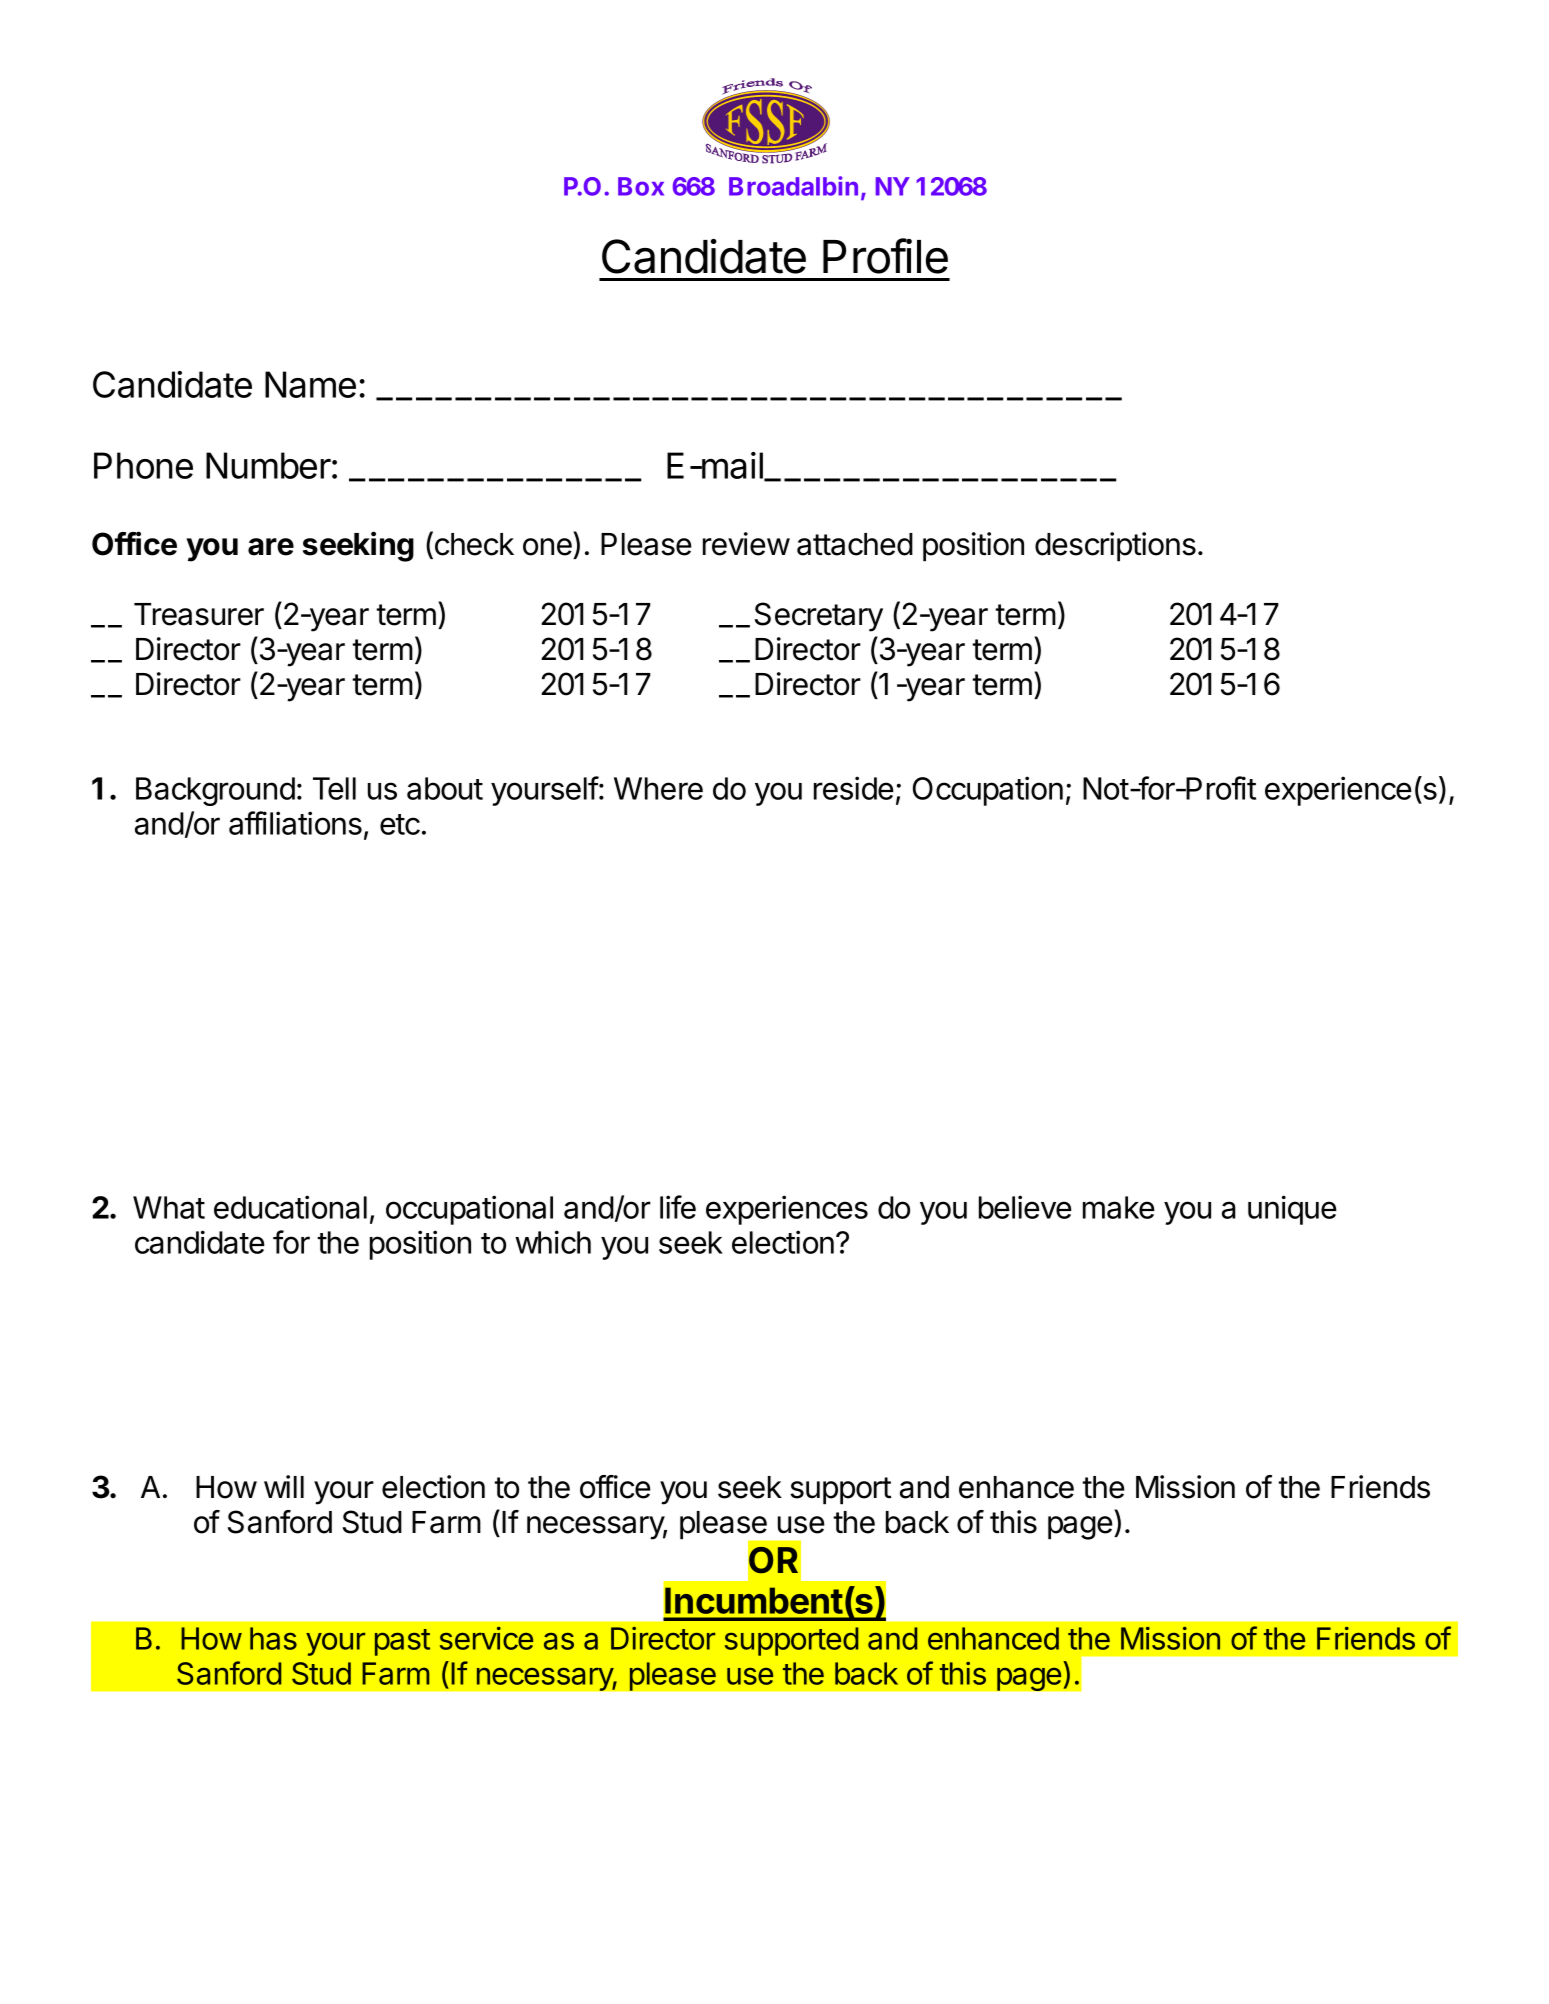 Image resolution: width=1549 pixels, height=2004 pixels. Describe the element at coordinates (310, 384) in the screenshot. I see `Name` at that location.
